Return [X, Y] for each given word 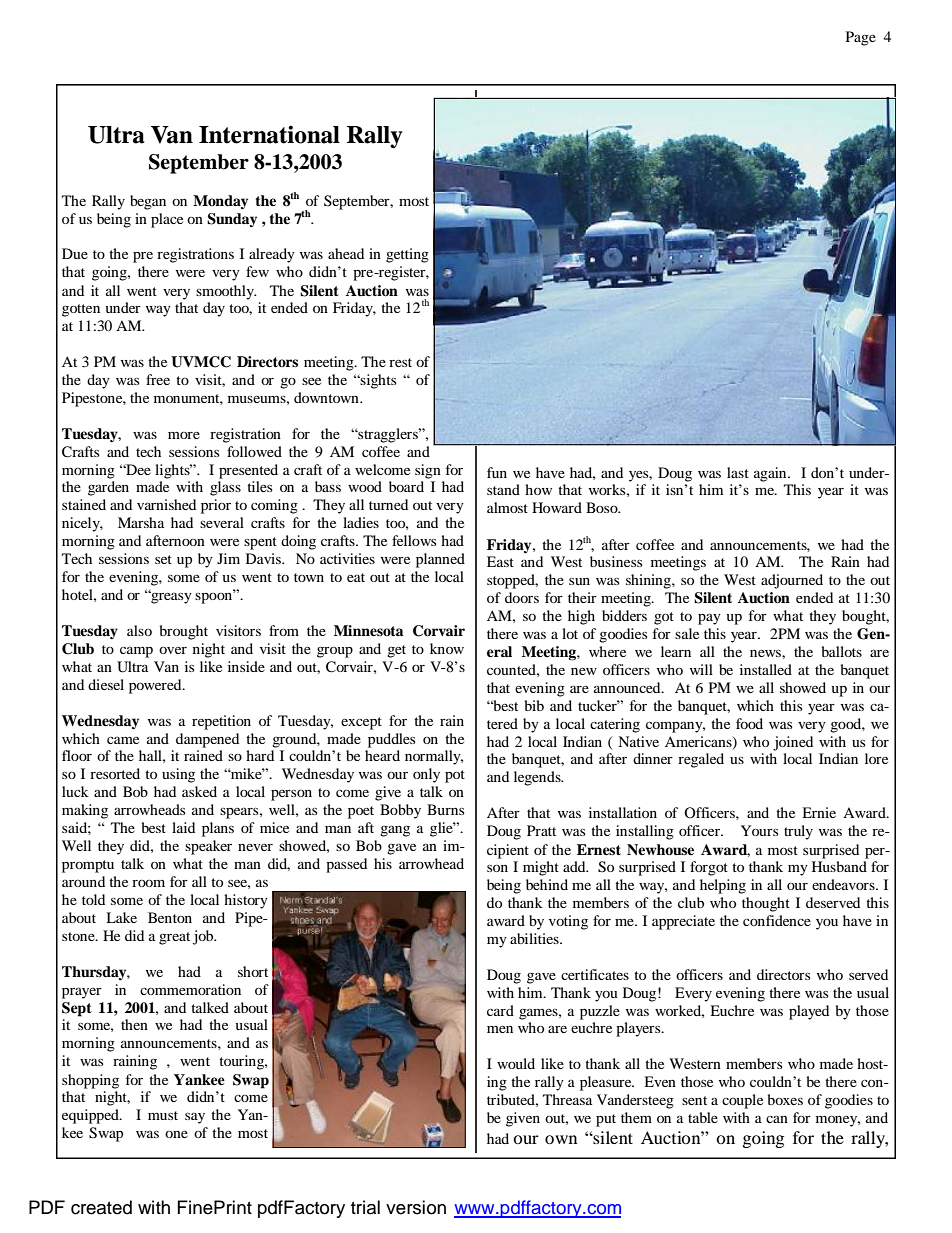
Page [861, 38]
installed [766, 669]
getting [407, 255]
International [269, 134]
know [447, 648]
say [195, 1118]
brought [184, 632]
